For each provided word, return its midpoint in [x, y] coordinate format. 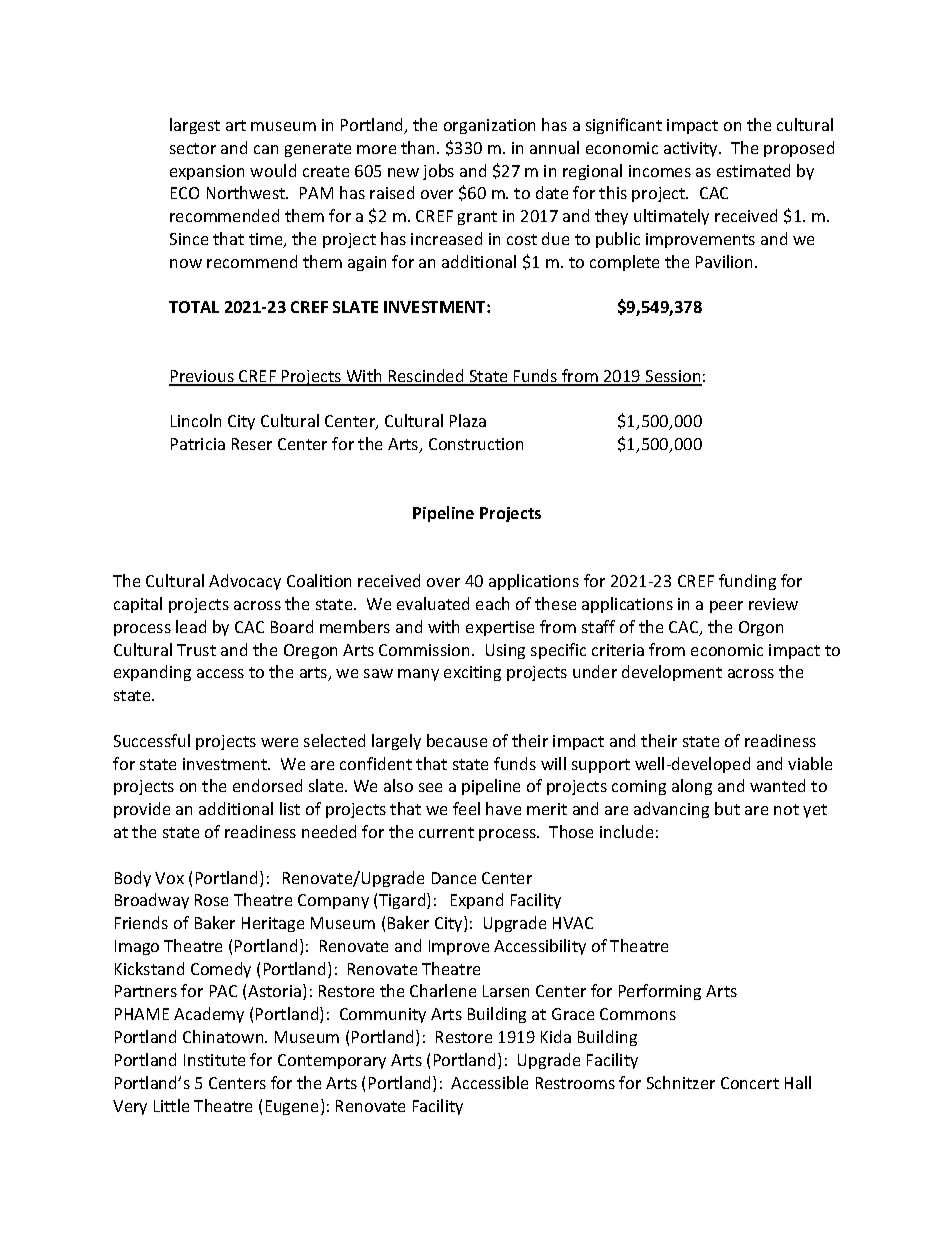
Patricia [198, 444]
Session [673, 377]
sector [193, 148]
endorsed [267, 785]
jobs [438, 172]
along [692, 787]
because [457, 740]
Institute [214, 1060]
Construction [476, 444]
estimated [753, 170]
